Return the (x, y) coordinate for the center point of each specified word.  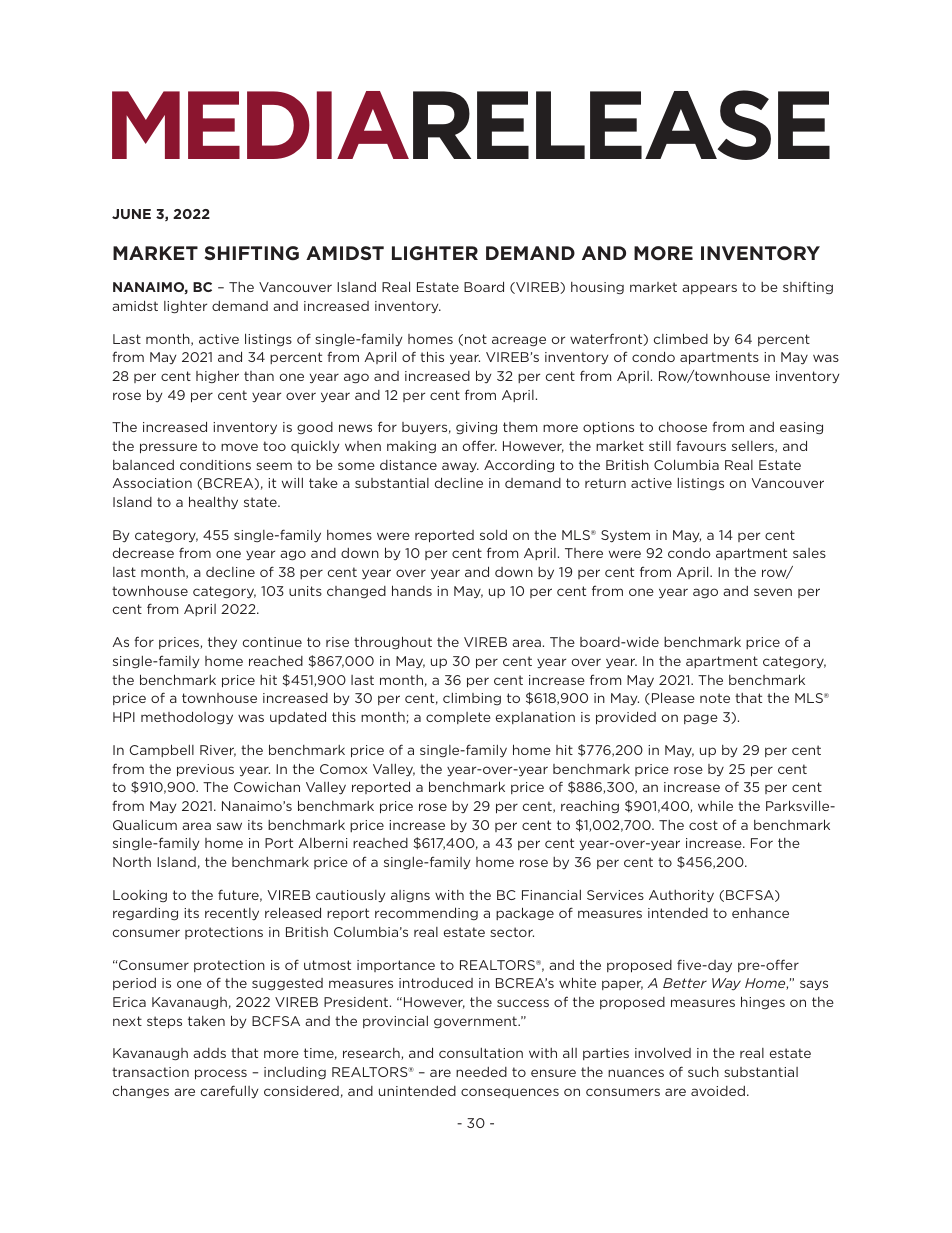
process (221, 1074)
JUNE (131, 214)
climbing (472, 699)
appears (709, 289)
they (222, 643)
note (715, 698)
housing (597, 288)
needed (481, 1072)
